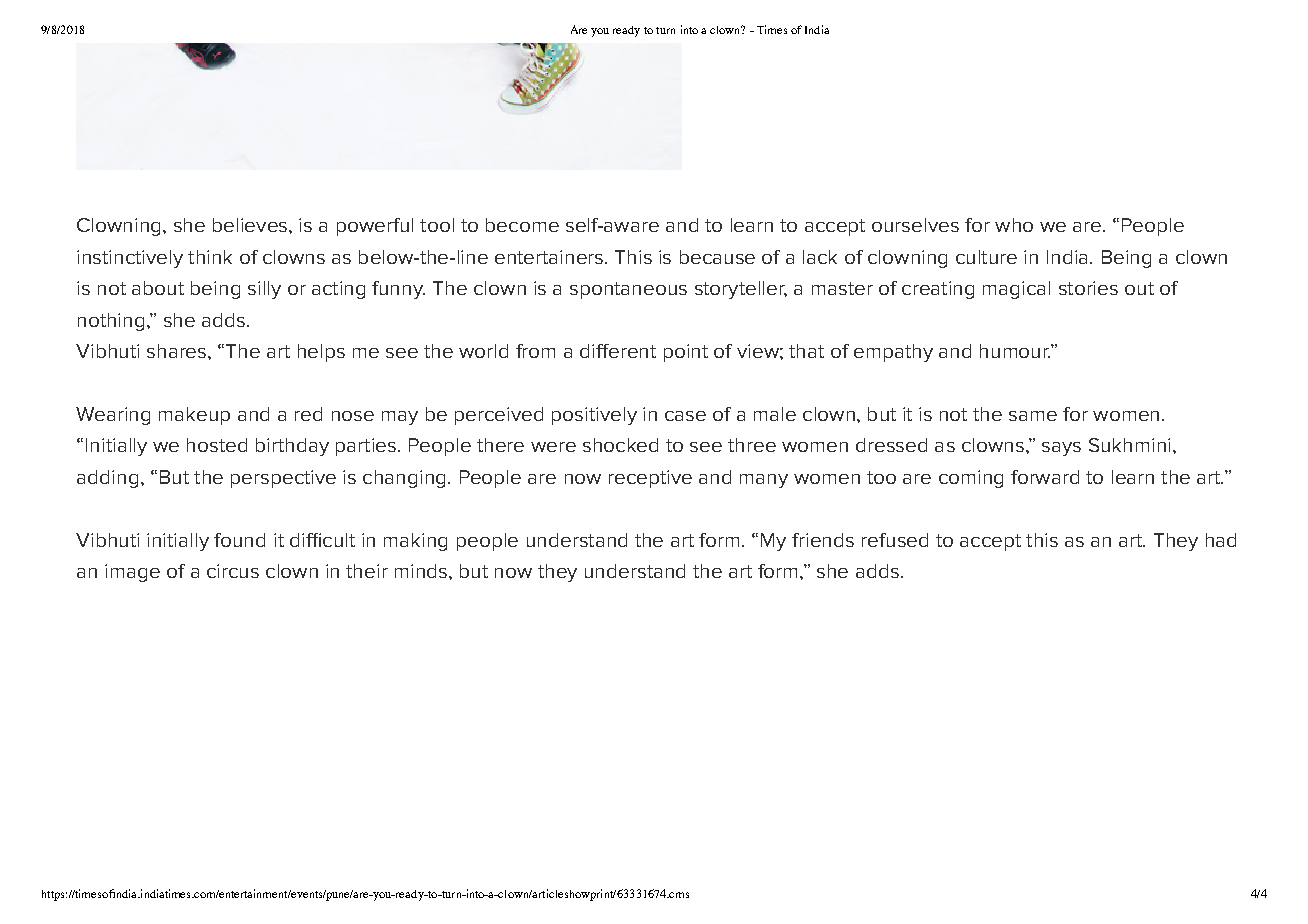 The width and height of the screenshot is (1308, 924). I want to click on who, so click(1014, 225).
